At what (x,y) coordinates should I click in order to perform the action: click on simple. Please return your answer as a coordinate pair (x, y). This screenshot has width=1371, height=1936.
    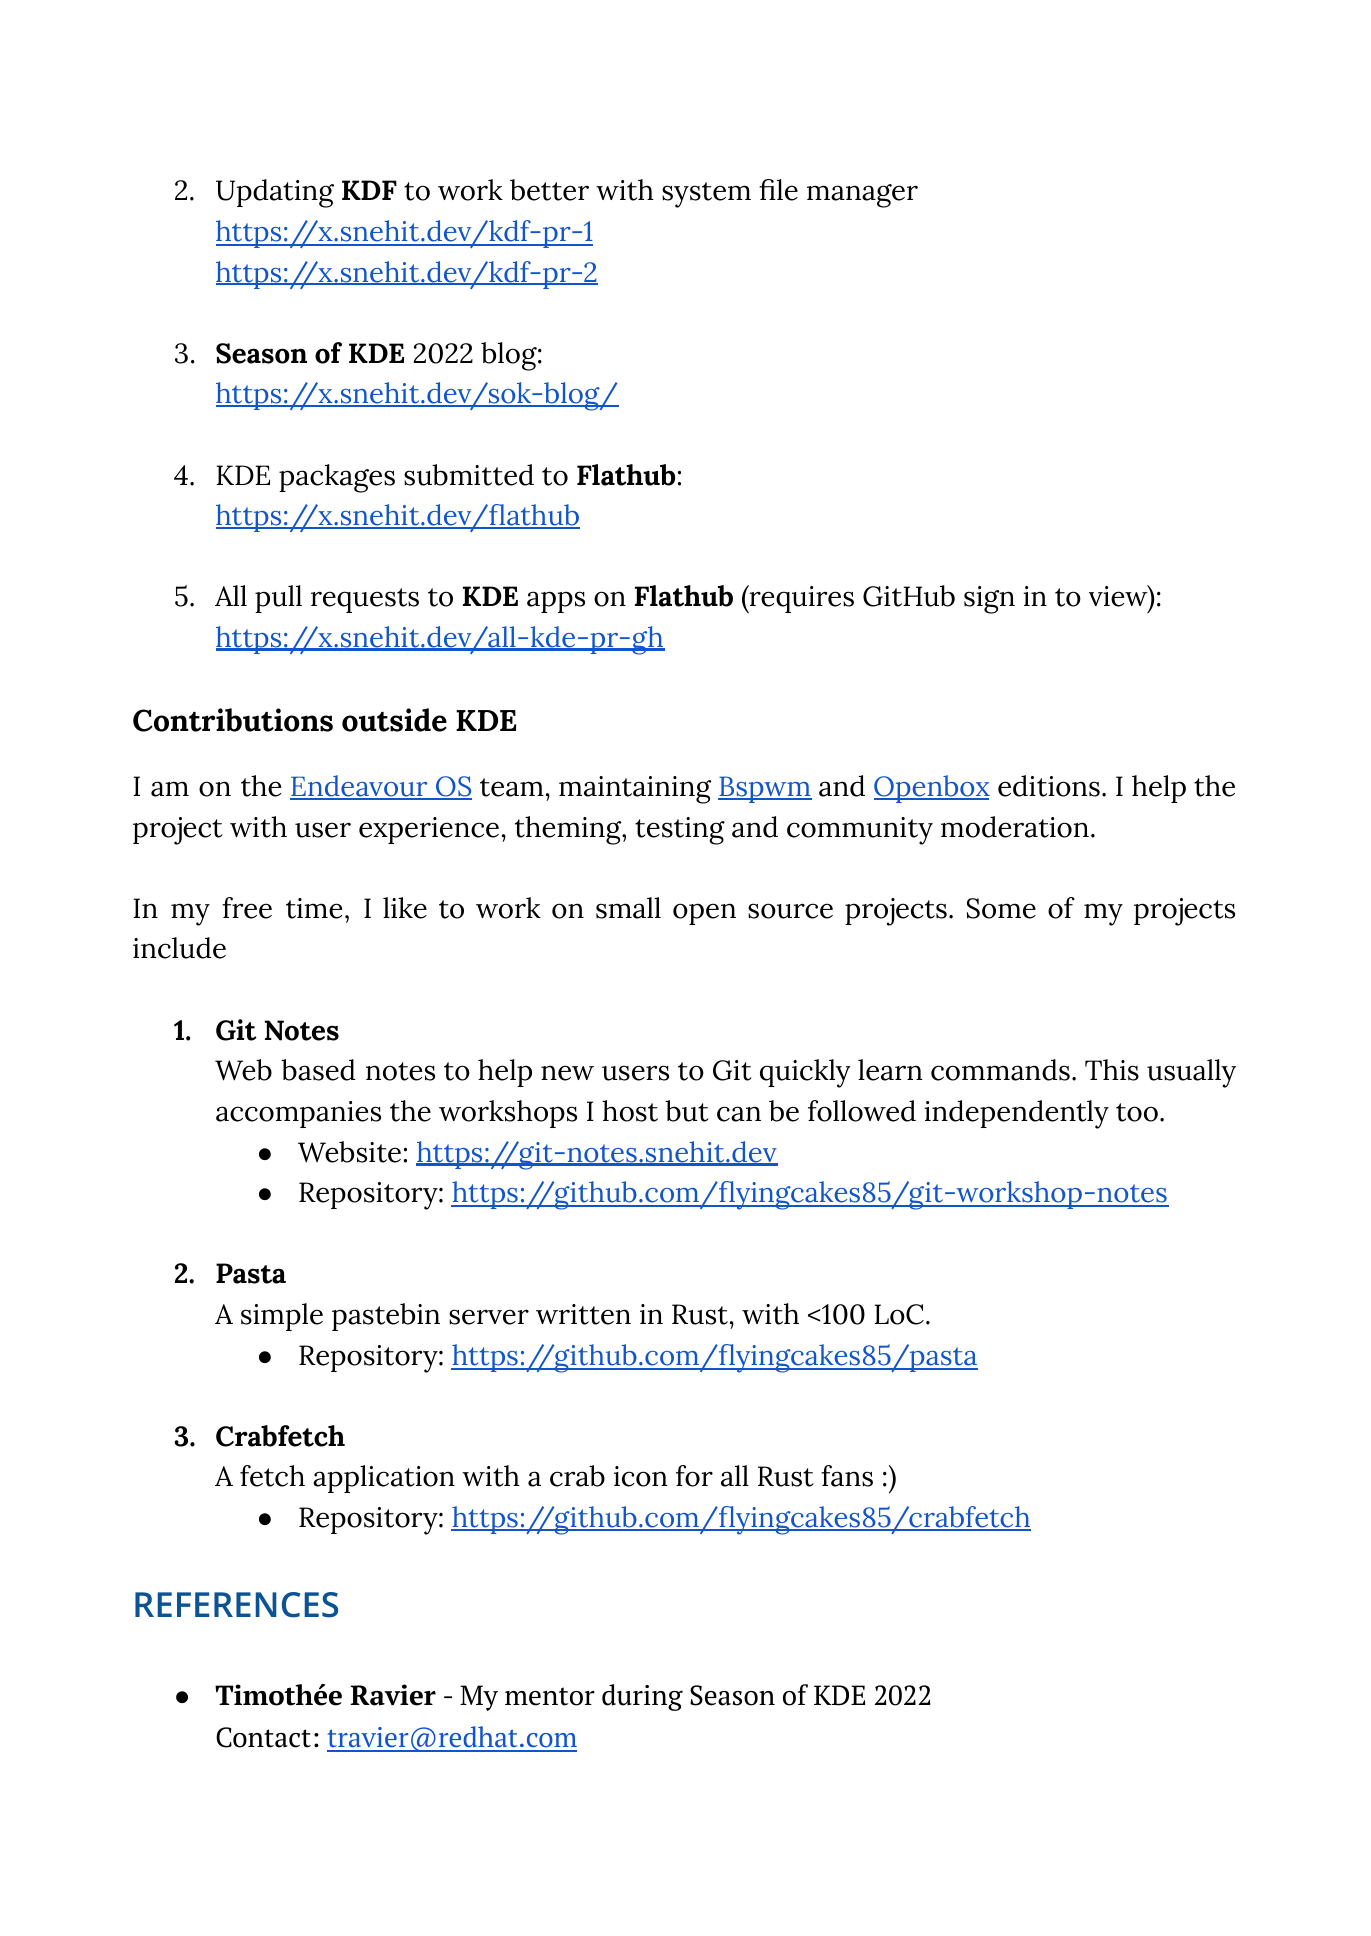
    Looking at the image, I should click on (282, 1317).
